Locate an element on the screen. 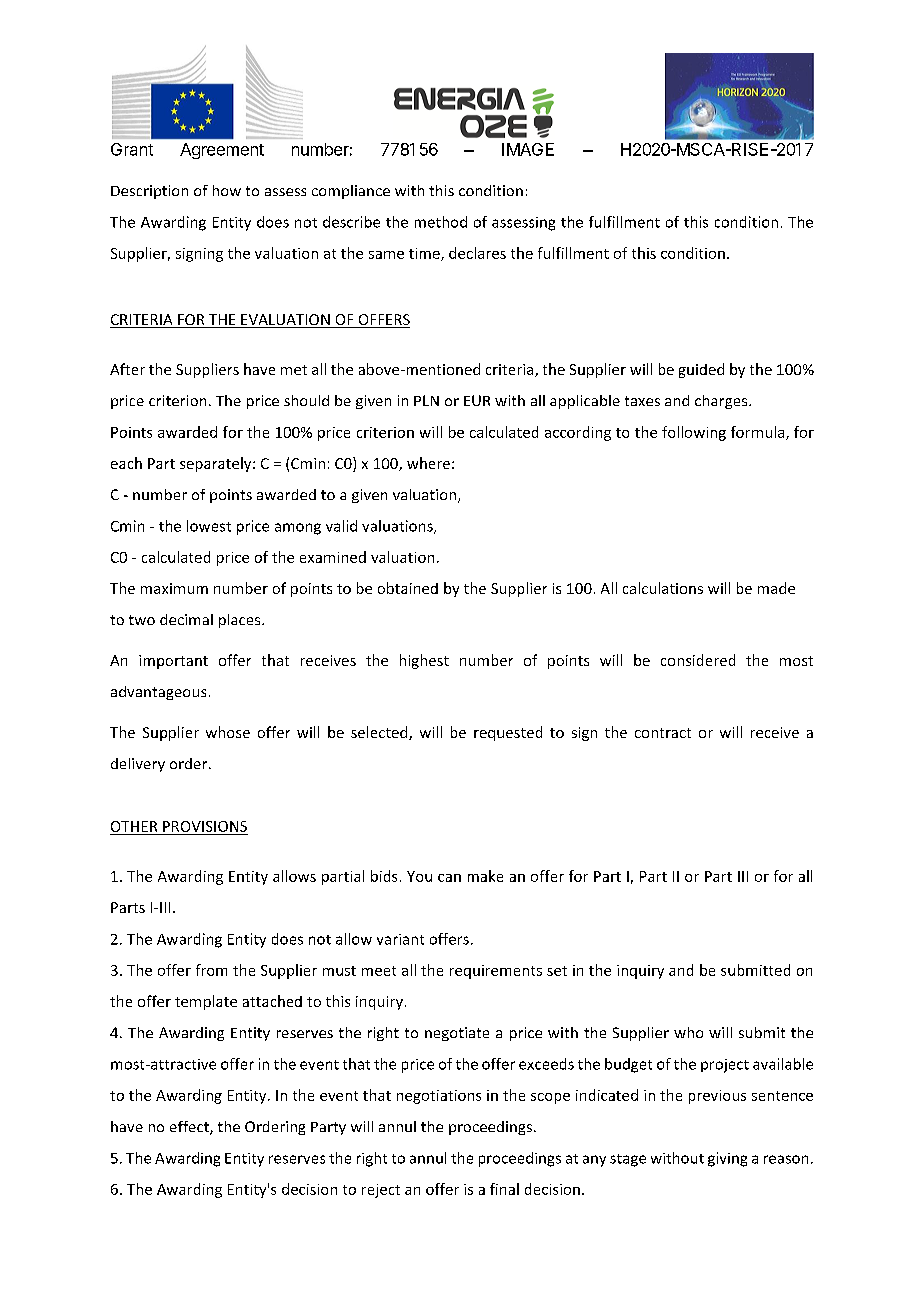 Image resolution: width=924 pixels, height=1308 pixels. IMAGE is located at coordinates (528, 149).
